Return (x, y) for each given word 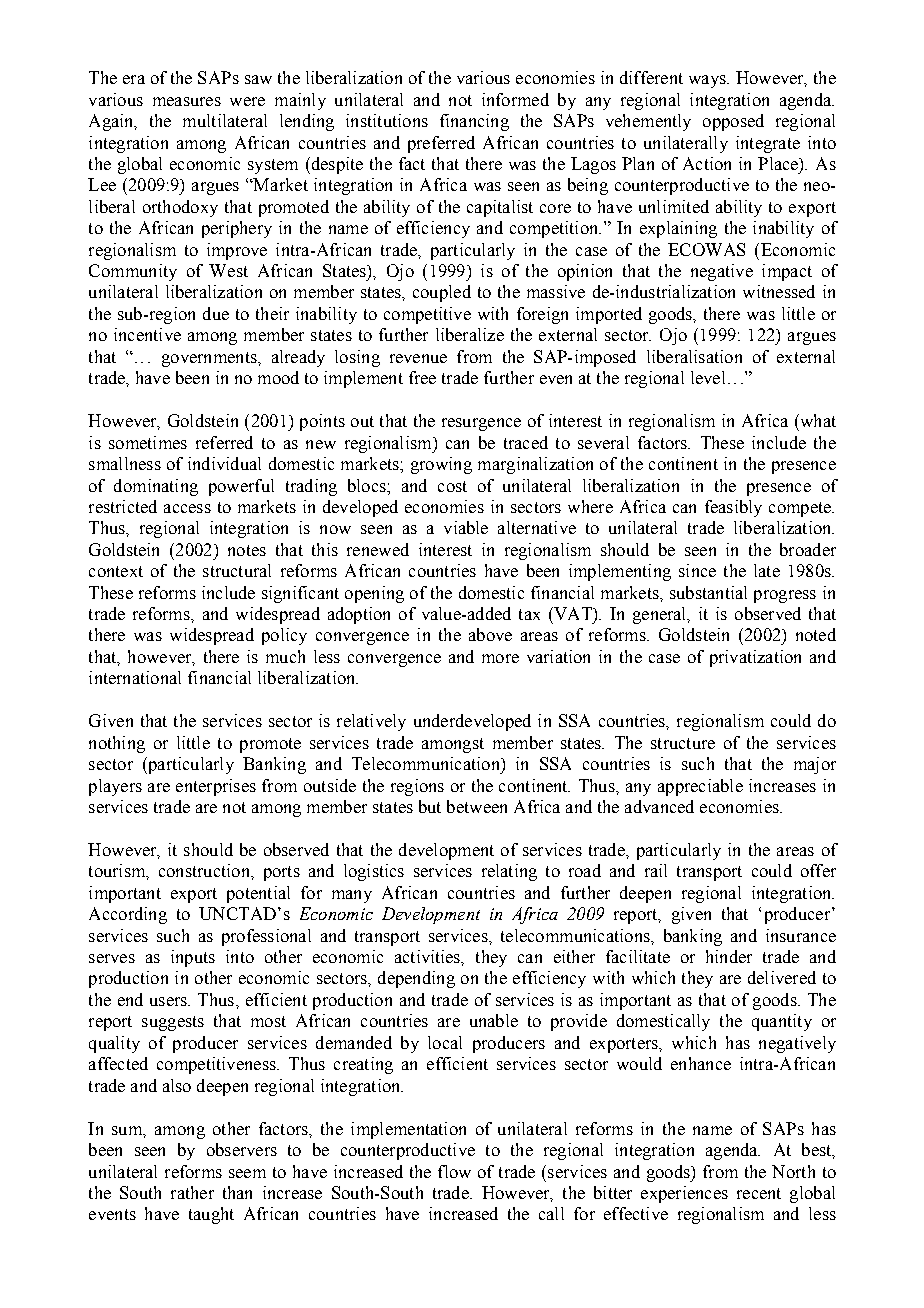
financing (474, 122)
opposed (733, 122)
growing (441, 465)
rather (192, 1192)
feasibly (733, 508)
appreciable (700, 787)
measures (187, 101)
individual (224, 463)
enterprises (216, 787)
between (477, 806)
